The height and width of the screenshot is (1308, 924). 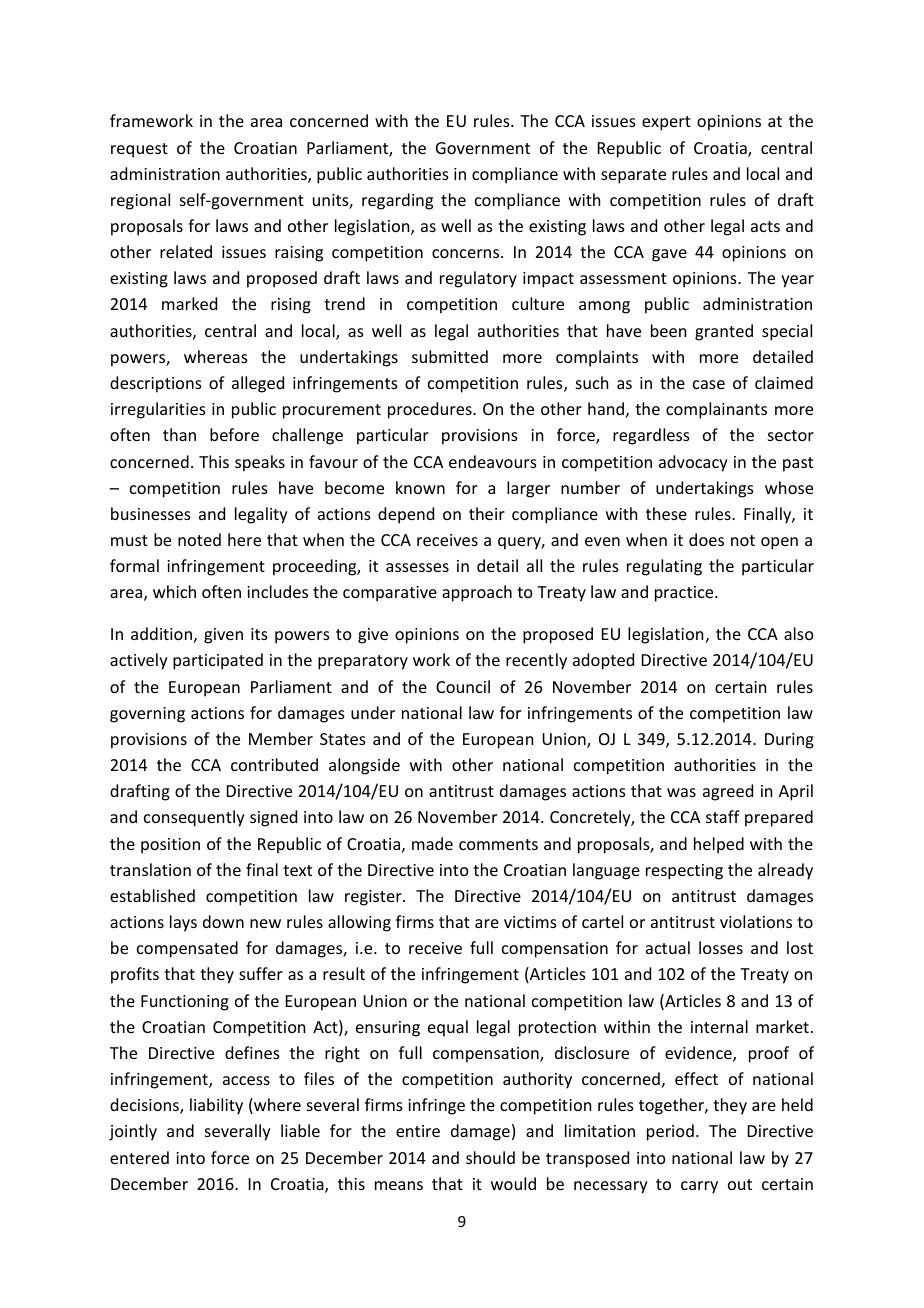 What do you see at coordinates (463, 686) in the screenshot?
I see `Council` at bounding box center [463, 686].
